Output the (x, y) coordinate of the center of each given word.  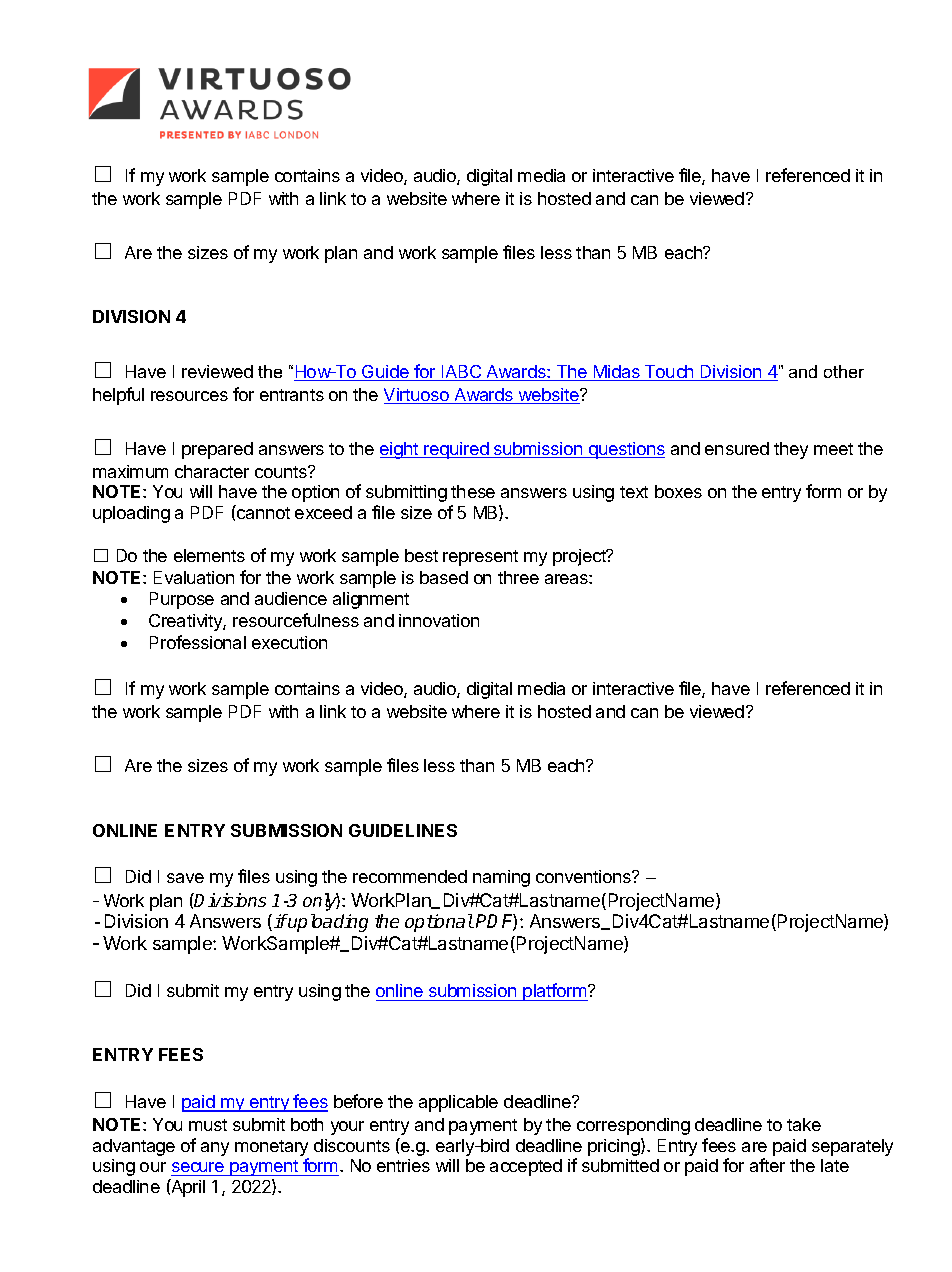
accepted (526, 1167)
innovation (439, 620)
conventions (584, 876)
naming (501, 878)
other (844, 371)
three (518, 577)
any (215, 1149)
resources (189, 396)
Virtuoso (417, 396)
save (185, 878)
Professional (198, 642)
